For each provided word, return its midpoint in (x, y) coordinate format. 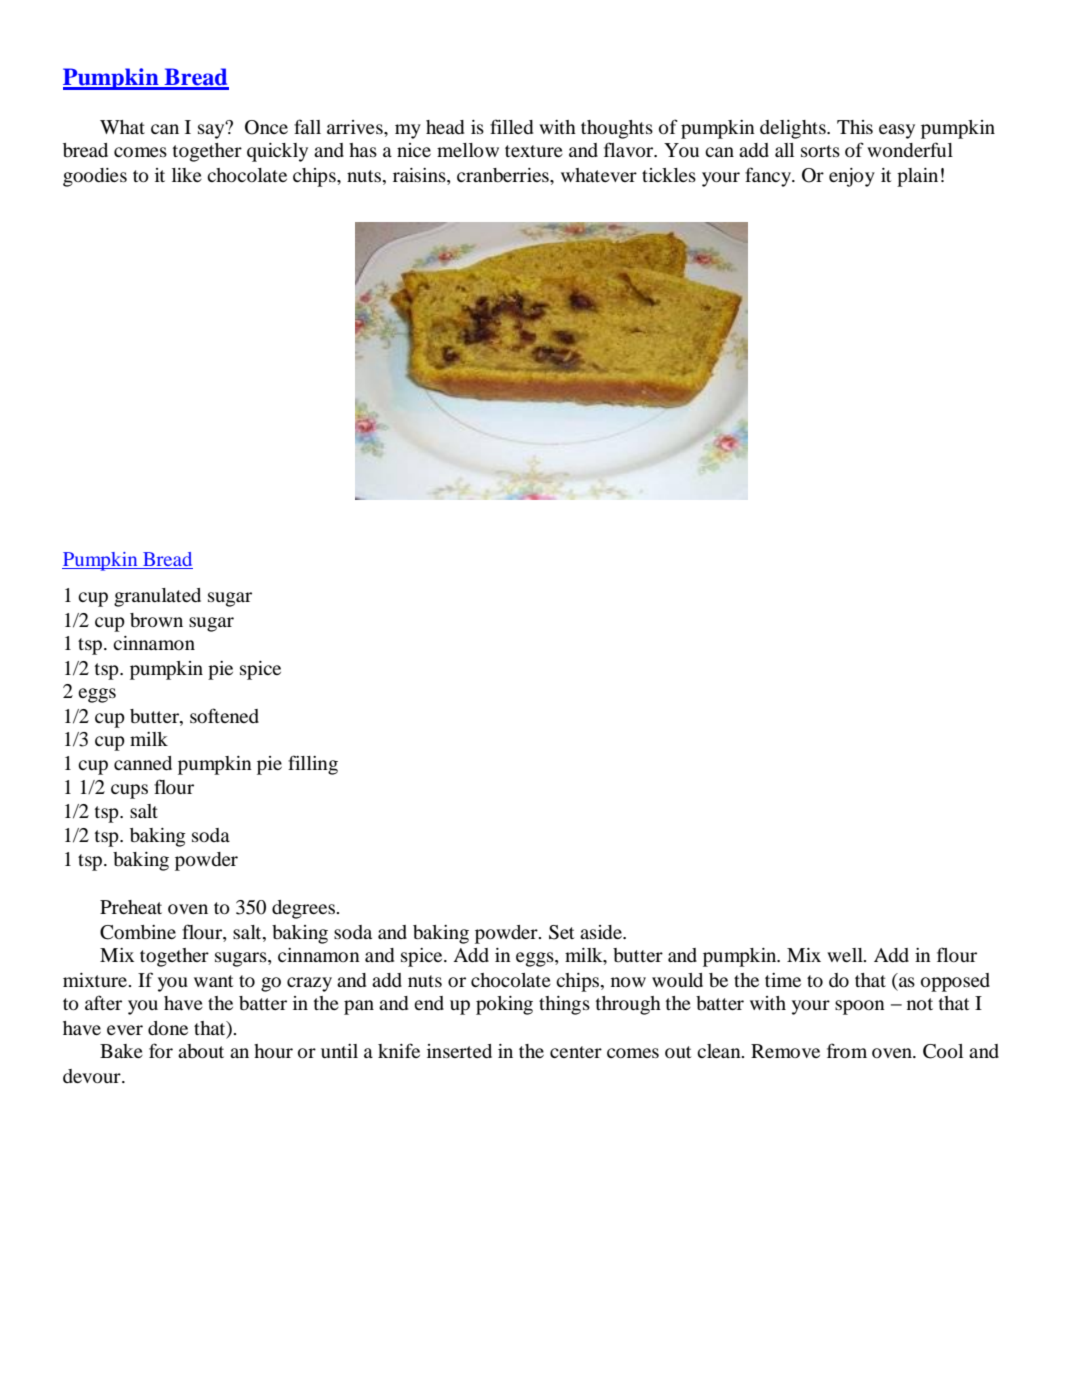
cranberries (504, 175)
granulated (157, 597)
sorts (820, 151)
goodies (95, 177)
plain (917, 177)
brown (156, 620)
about (201, 1051)
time (783, 980)
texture (534, 151)
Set (561, 932)
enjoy (852, 177)
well (846, 955)
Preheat (131, 907)
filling (313, 765)
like (187, 175)
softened (224, 715)
